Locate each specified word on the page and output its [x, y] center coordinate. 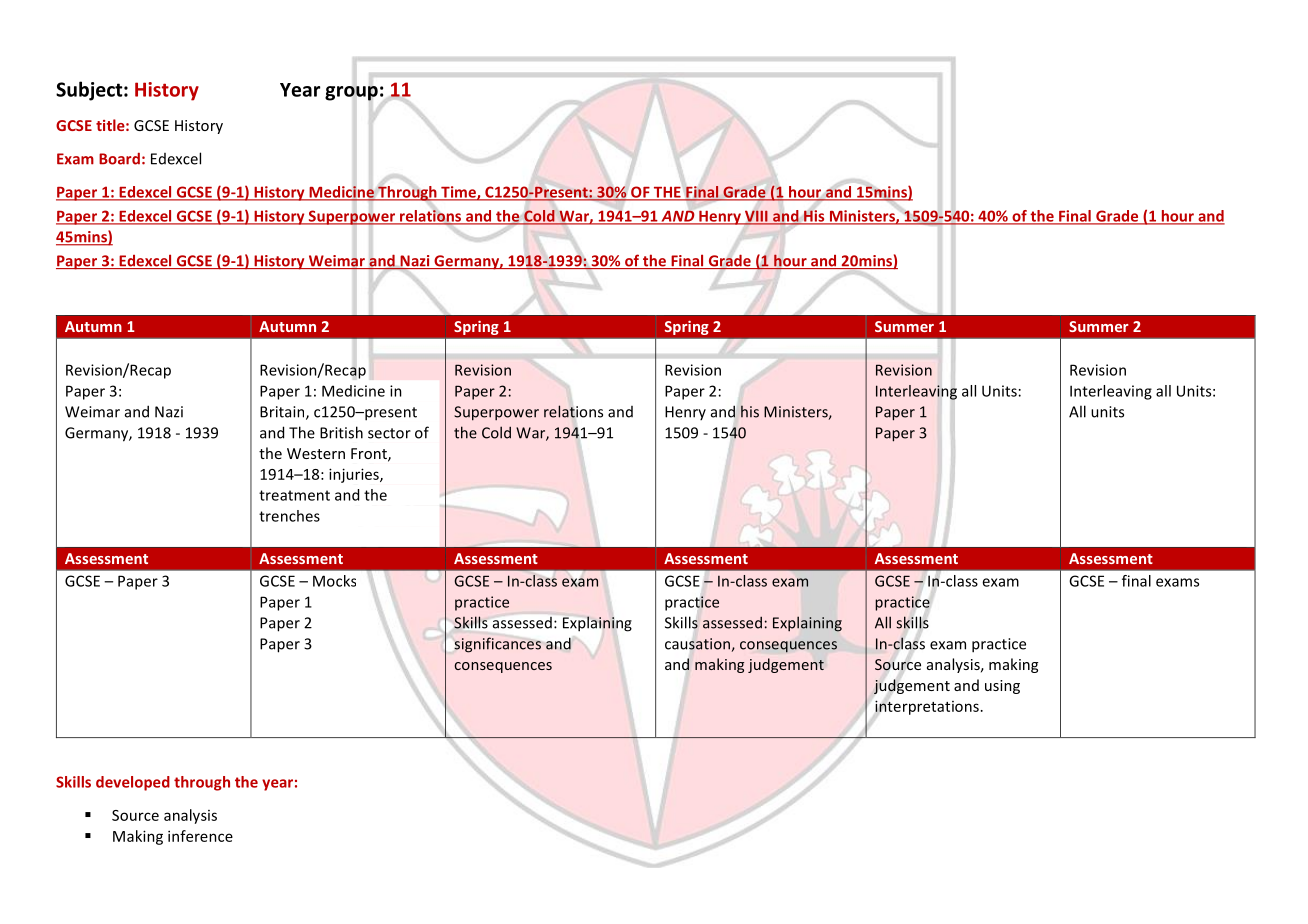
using [1002, 687]
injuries [355, 475]
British [341, 432]
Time [458, 193]
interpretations [927, 707]
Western [316, 453]
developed [133, 783]
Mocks [334, 581]
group [351, 93]
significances [497, 645]
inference [200, 836]
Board [119, 158]
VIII [756, 217]
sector [389, 433]
